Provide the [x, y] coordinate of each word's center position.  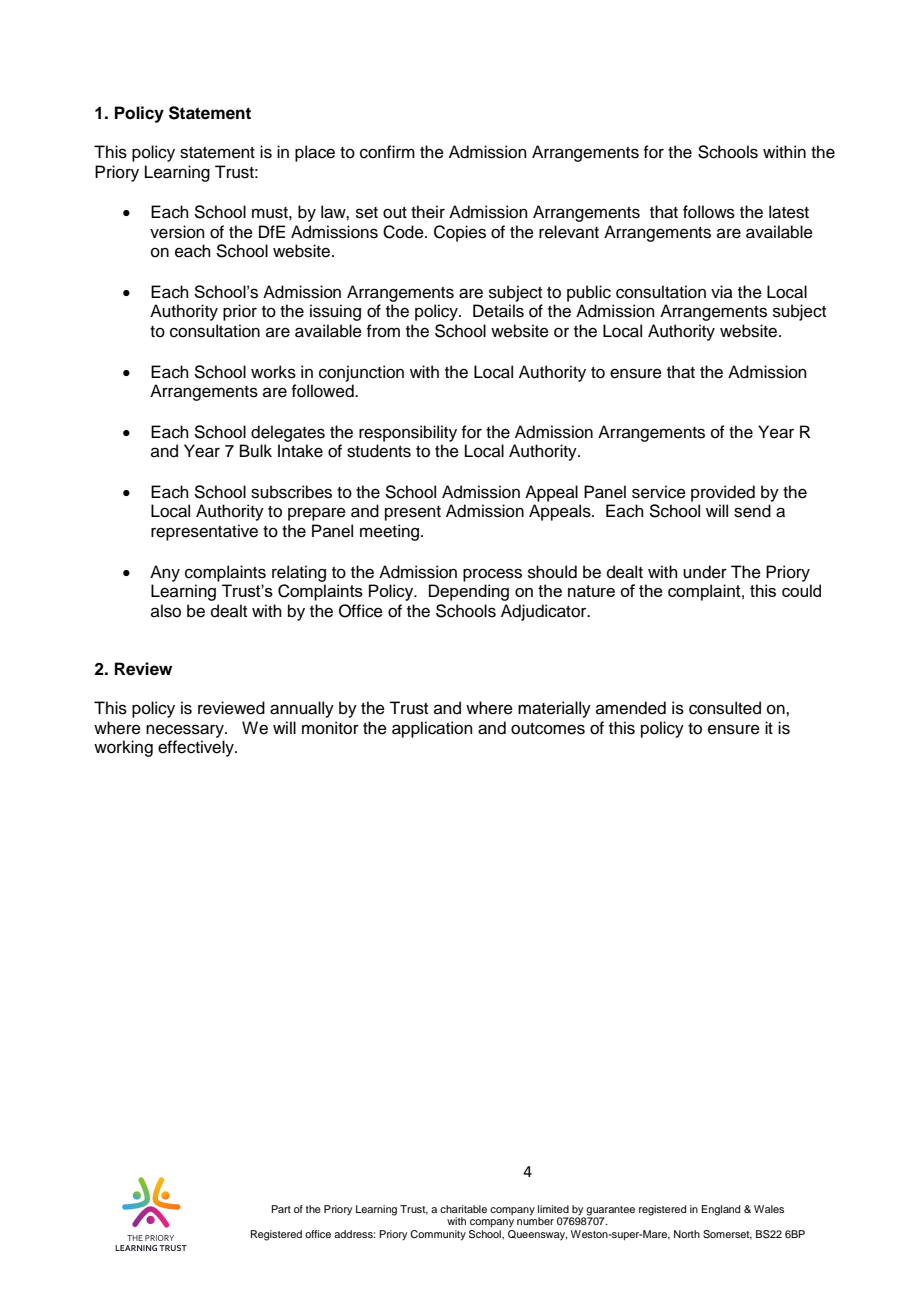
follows [709, 212]
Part [281, 1209]
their [428, 212]
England [720, 1210]
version [177, 232]
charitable [463, 1209]
